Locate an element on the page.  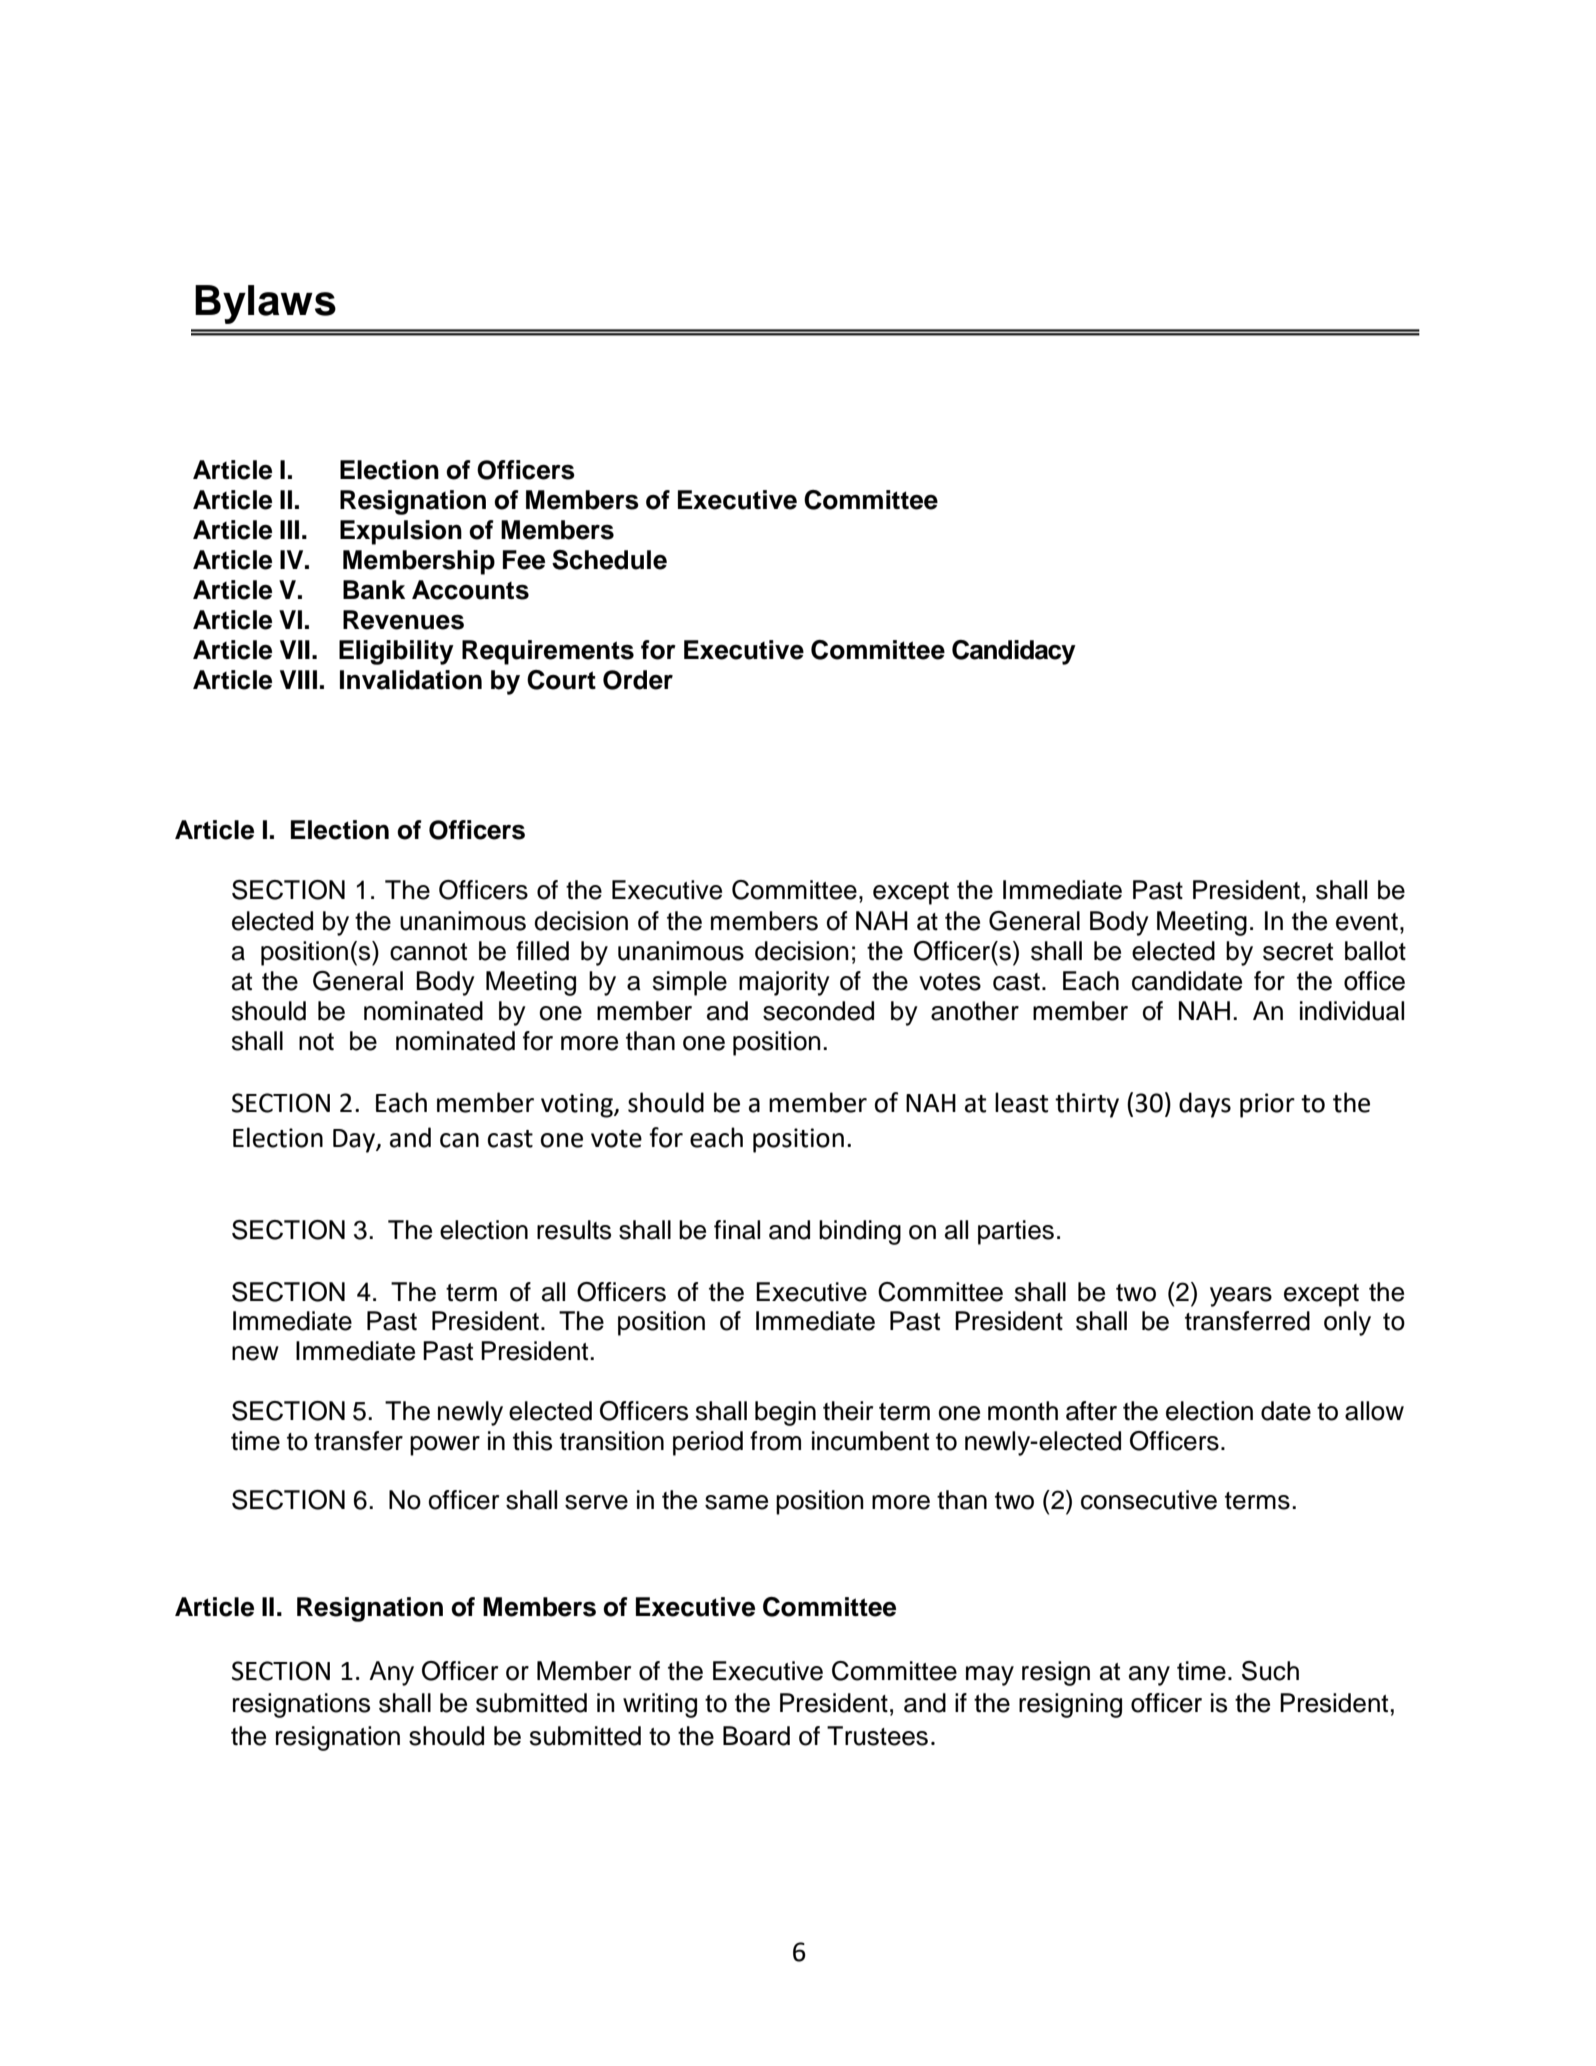
secret is located at coordinates (1298, 952).
